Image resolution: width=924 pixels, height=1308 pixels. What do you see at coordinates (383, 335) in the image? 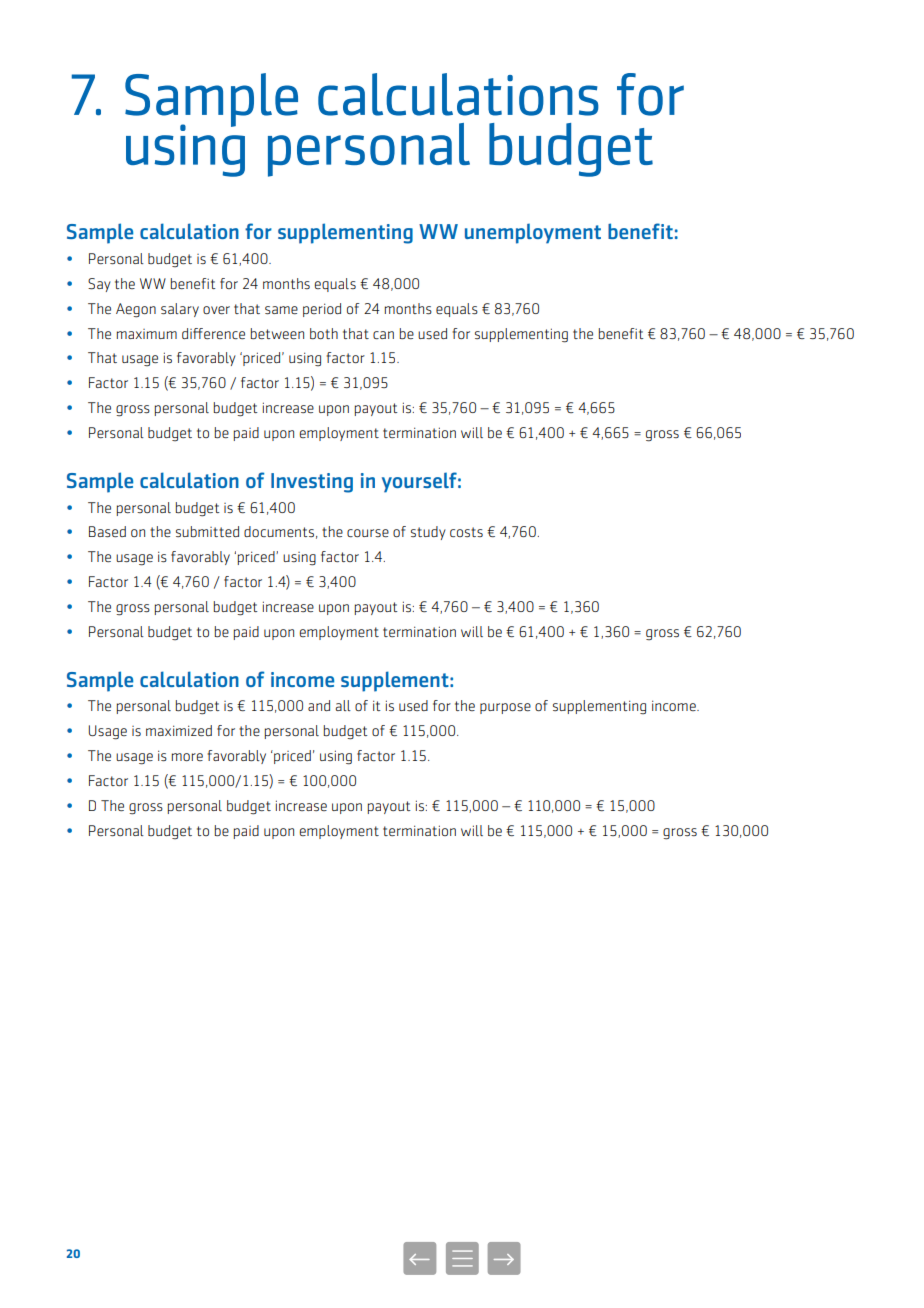
I see `can` at bounding box center [383, 335].
